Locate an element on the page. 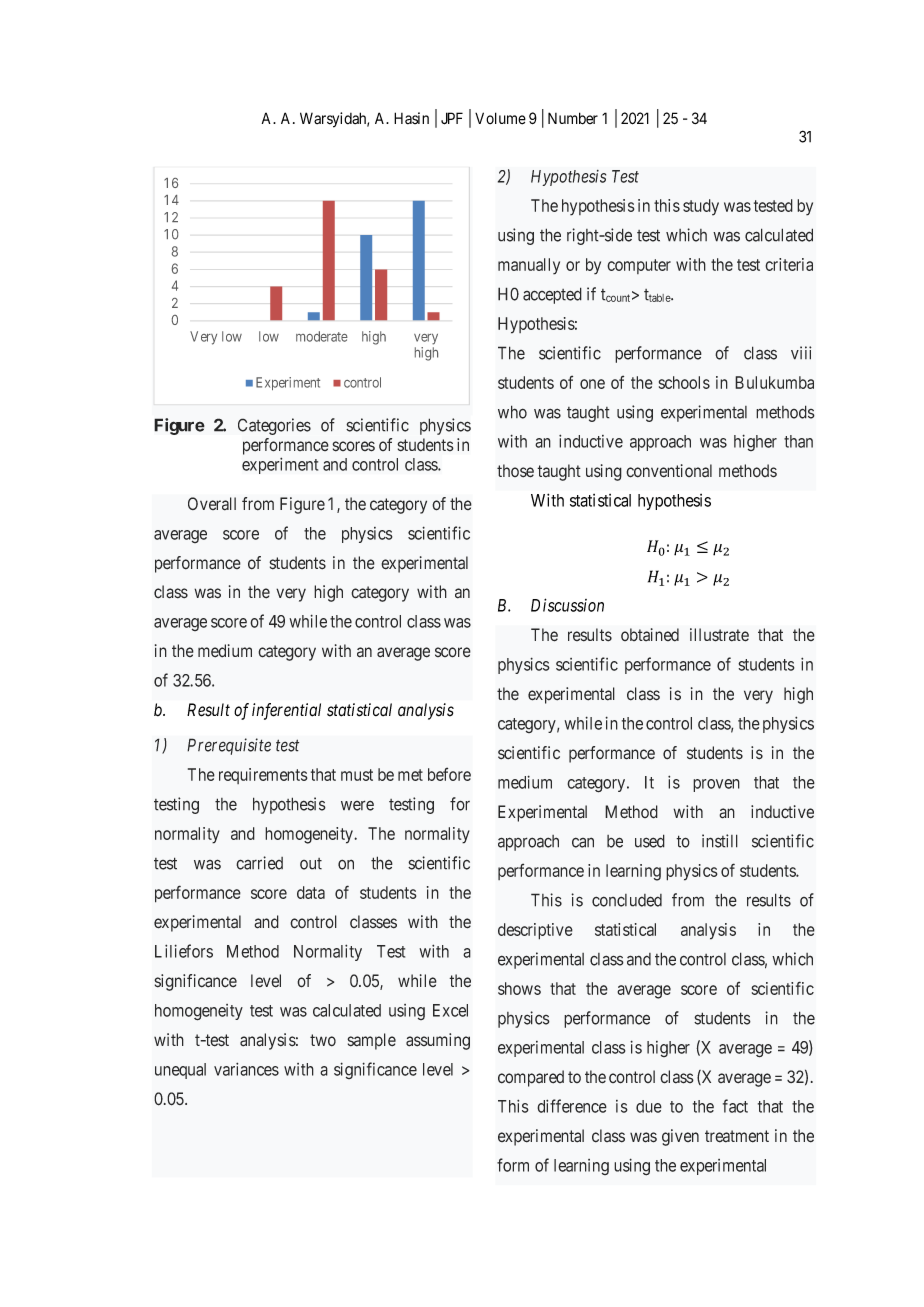 The image size is (924, 1307). proven is located at coordinates (716, 785).
